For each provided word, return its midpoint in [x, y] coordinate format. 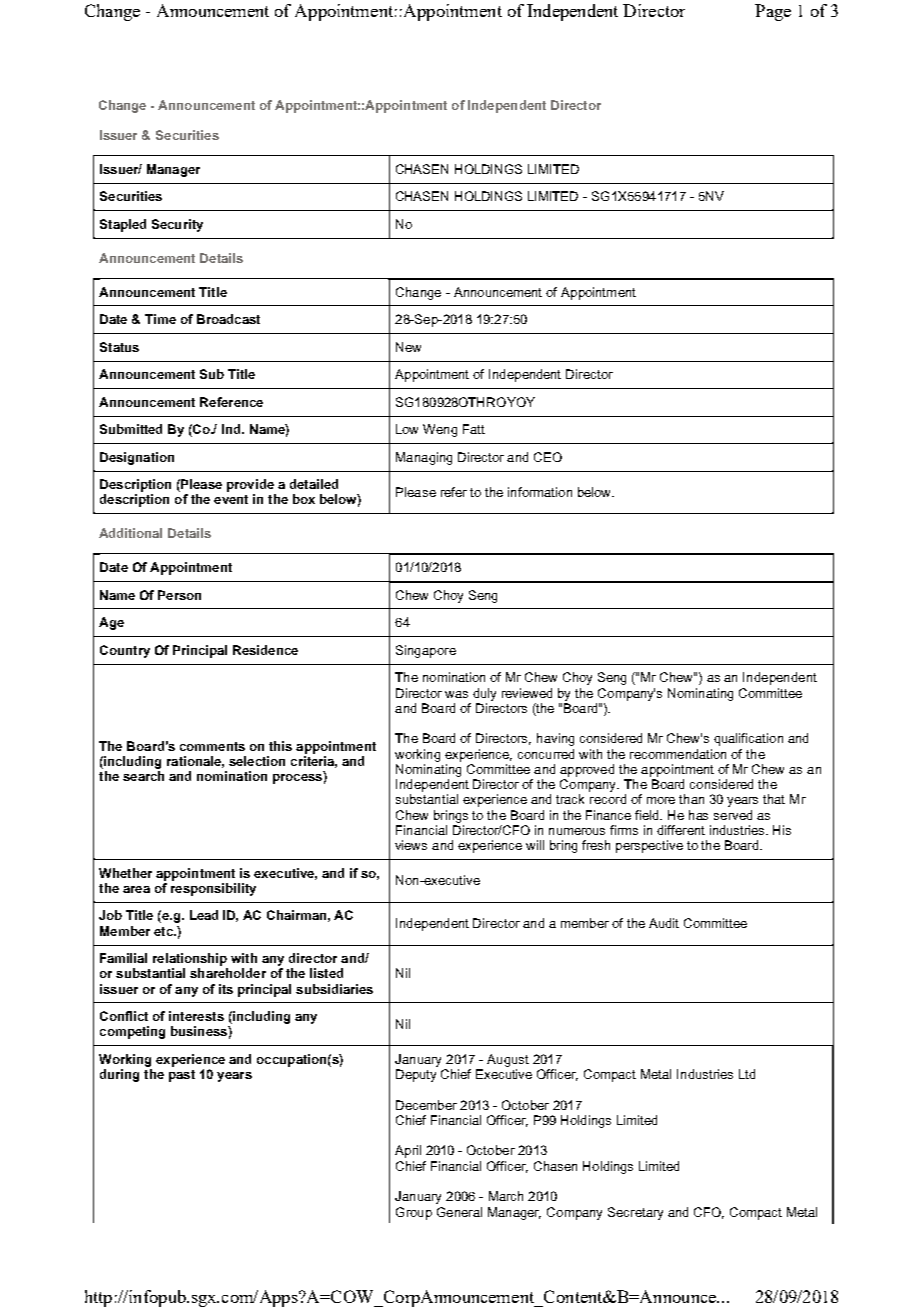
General [459, 1212]
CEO [548, 457]
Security [177, 225]
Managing [424, 458]
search [143, 776]
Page [773, 12]
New [408, 347]
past [182, 1076]
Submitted [131, 429]
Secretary [635, 1213]
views [411, 845]
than [691, 799]
